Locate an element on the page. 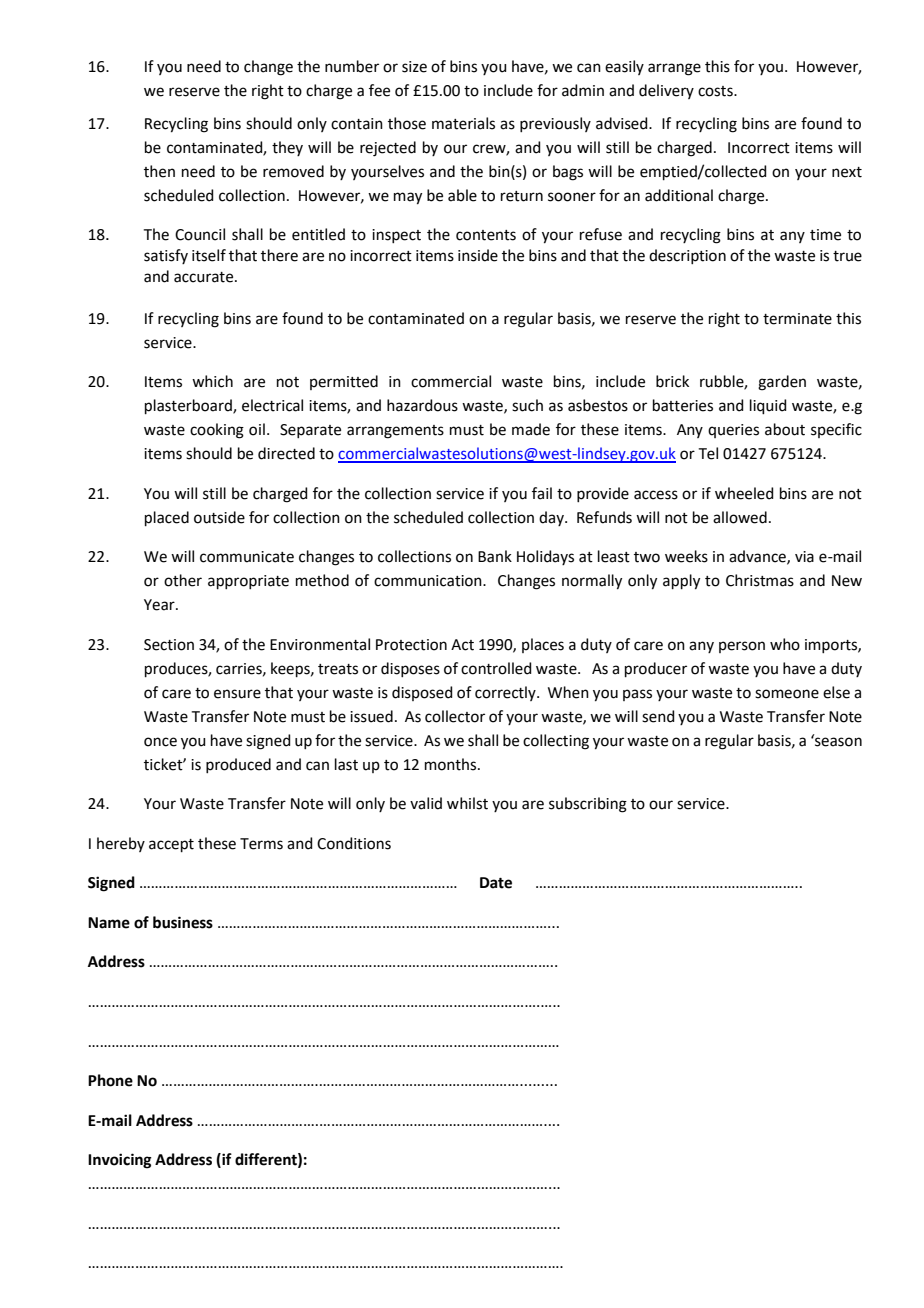 This document has width=924, height=1308. Date is located at coordinates (496, 883).
